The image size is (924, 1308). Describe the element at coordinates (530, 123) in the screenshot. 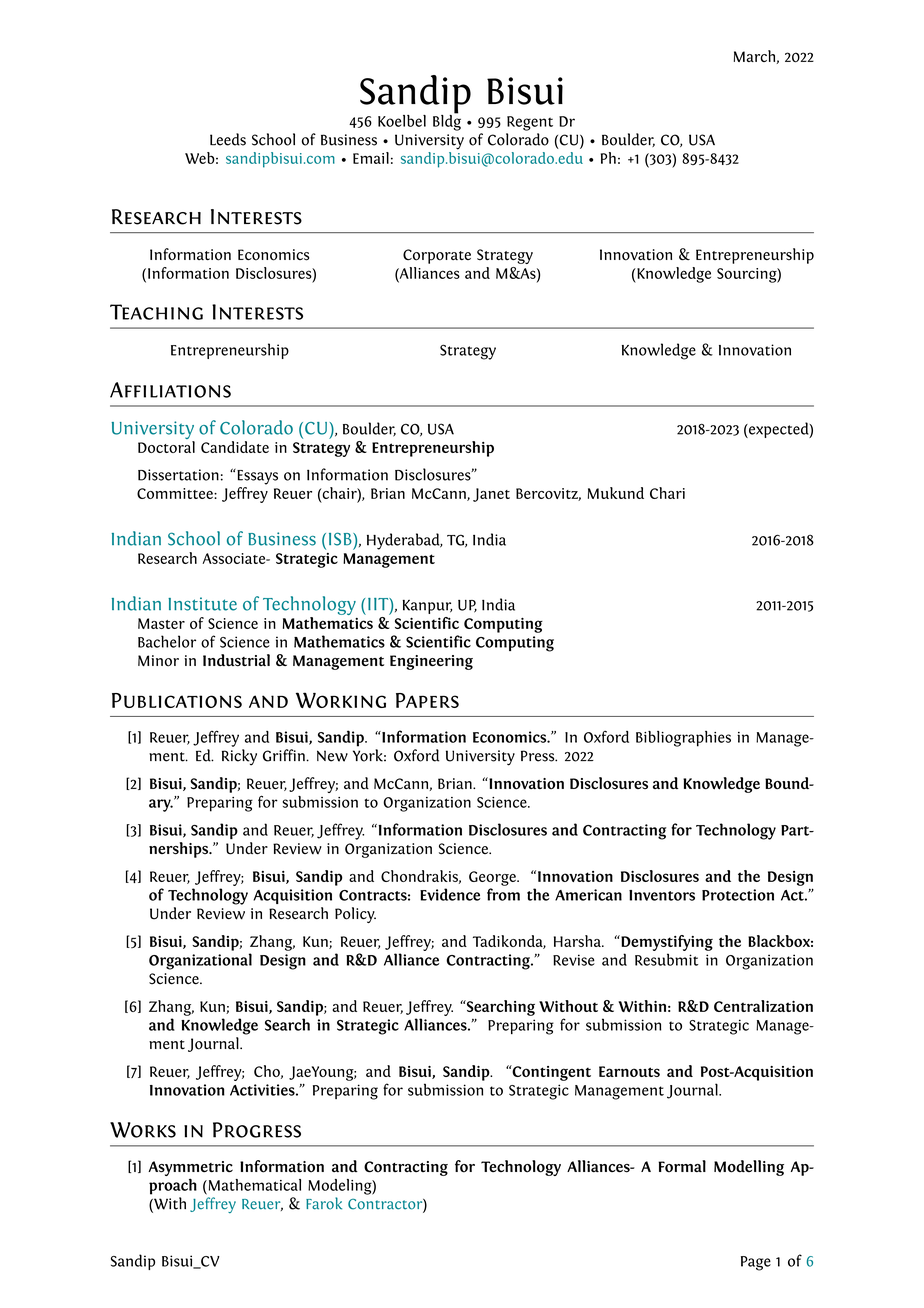

I see `Regent` at that location.
